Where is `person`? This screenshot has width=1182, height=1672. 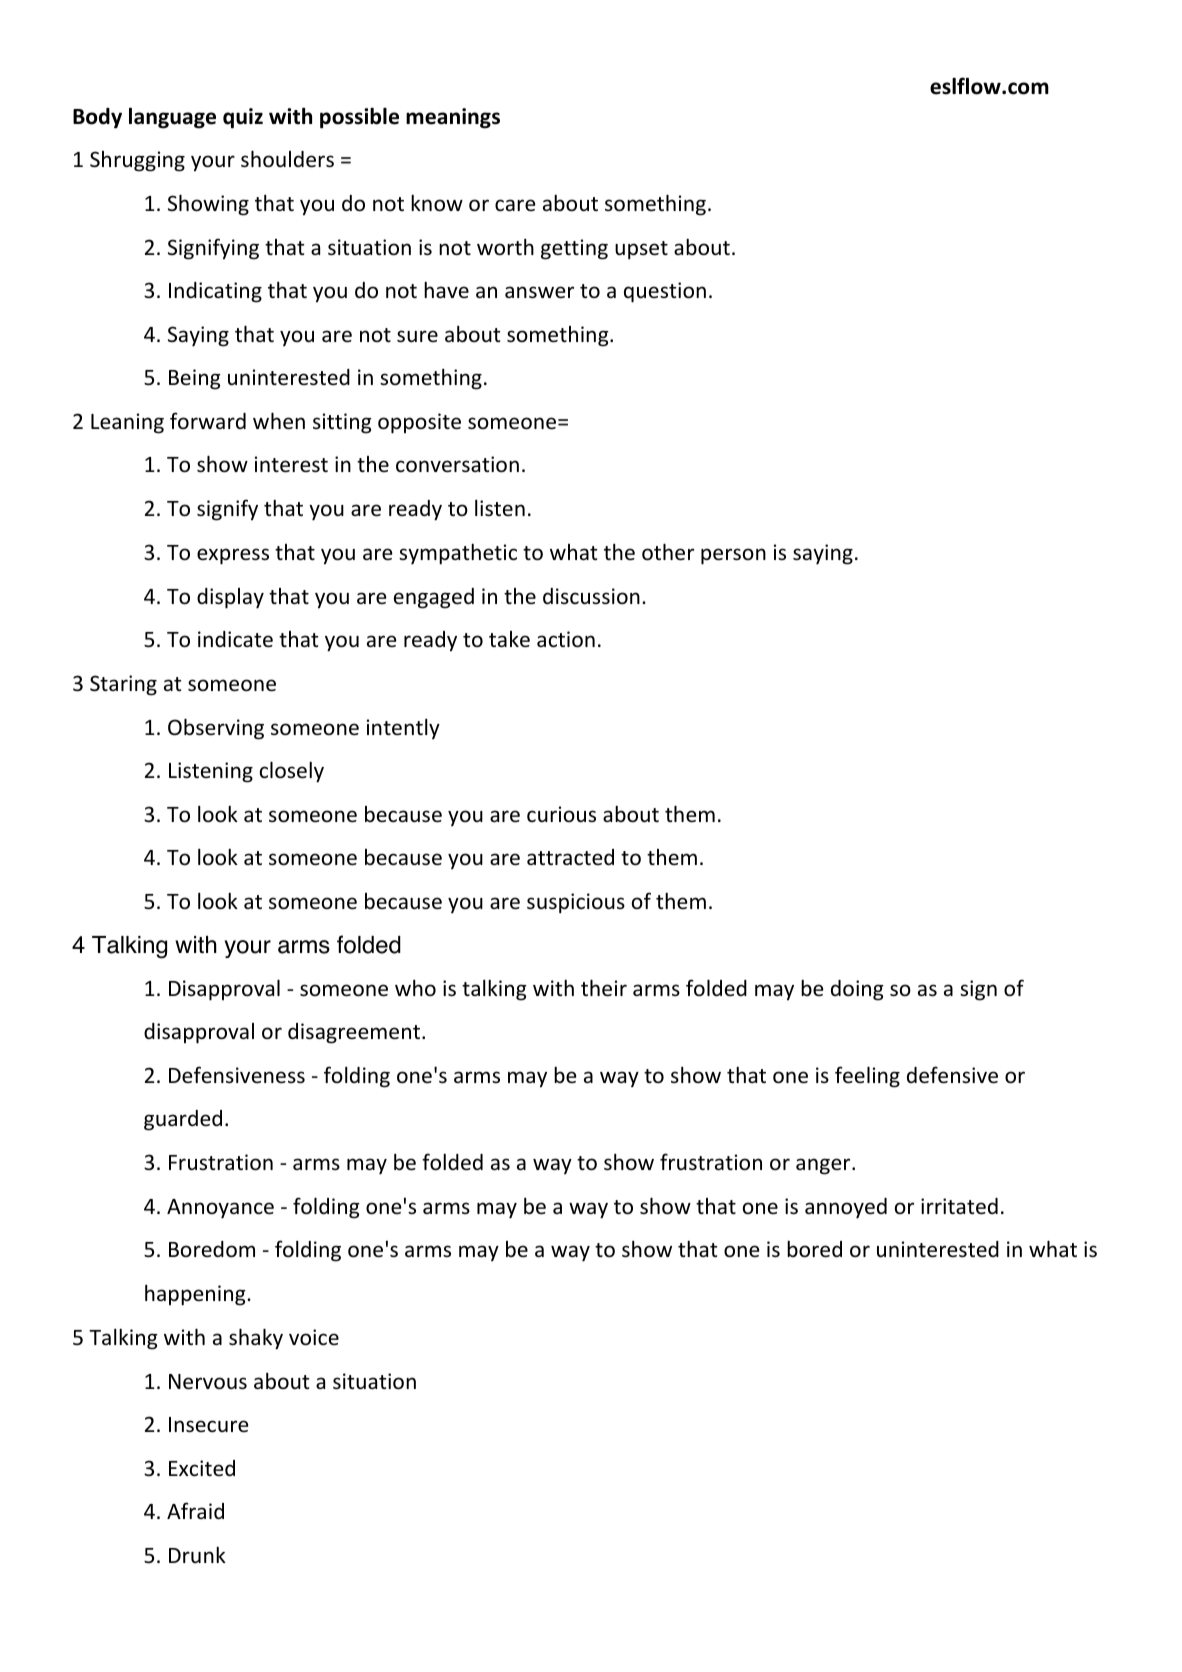 person is located at coordinates (733, 556).
